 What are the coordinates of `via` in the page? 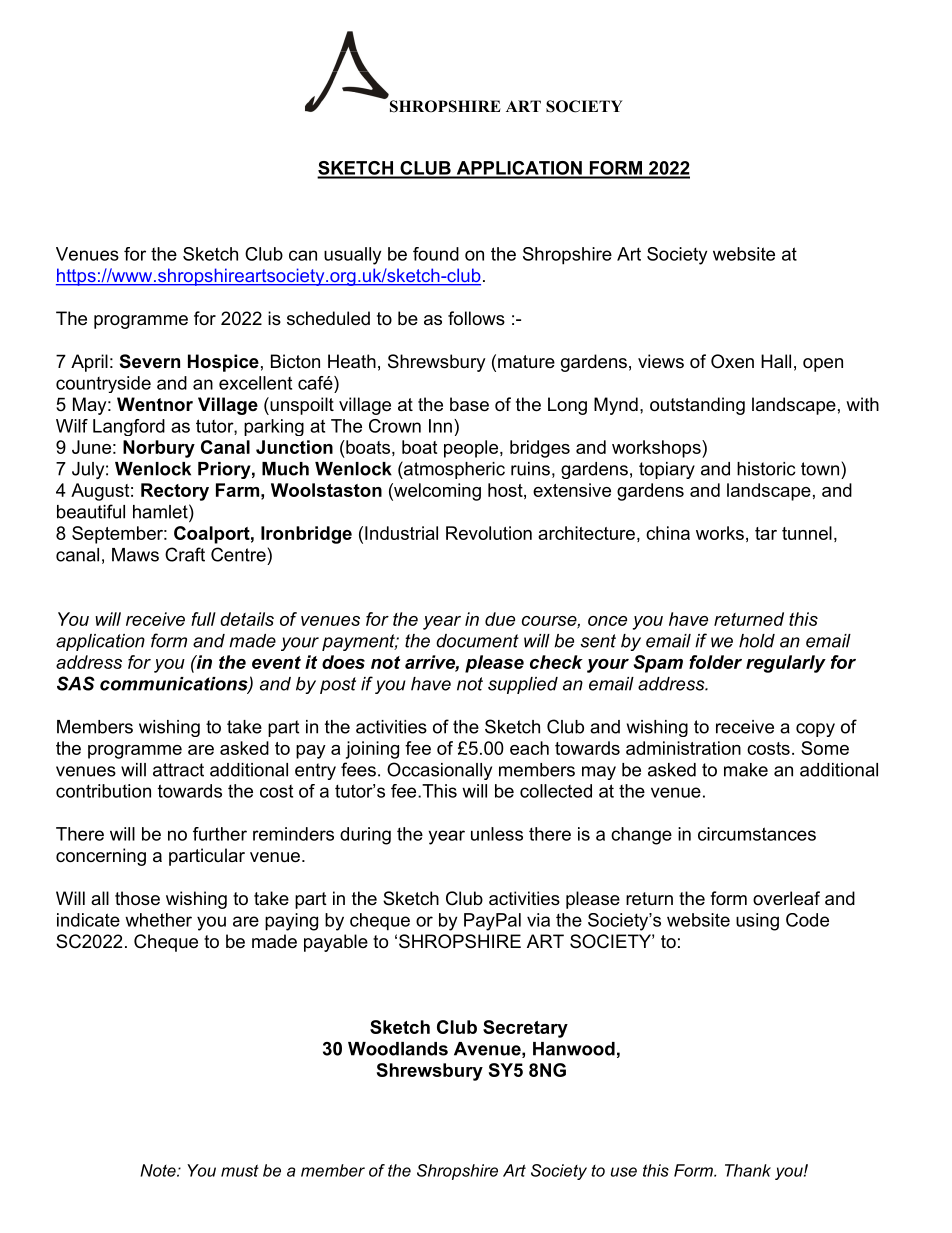 It's located at (538, 920).
